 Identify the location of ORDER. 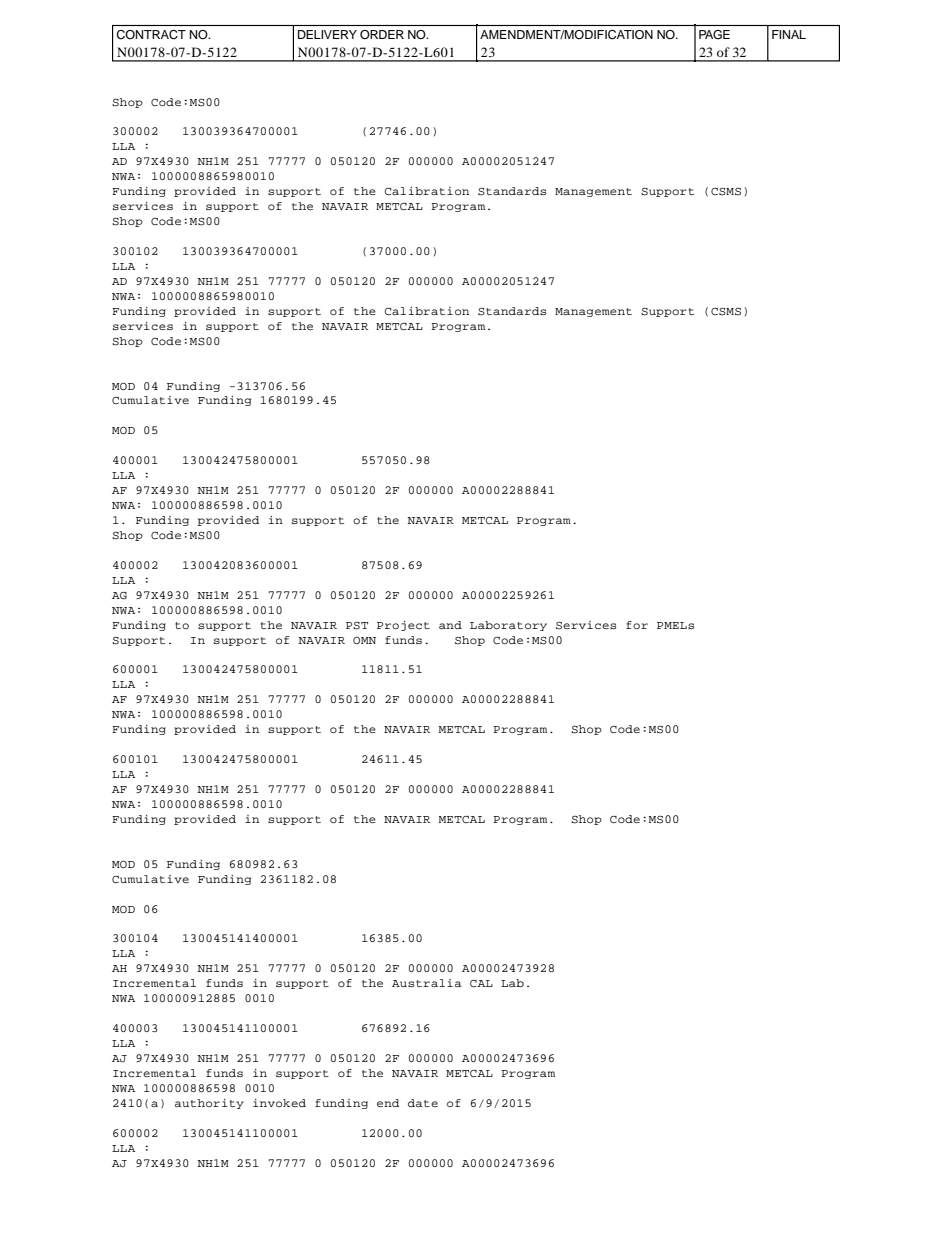
(382, 34).
